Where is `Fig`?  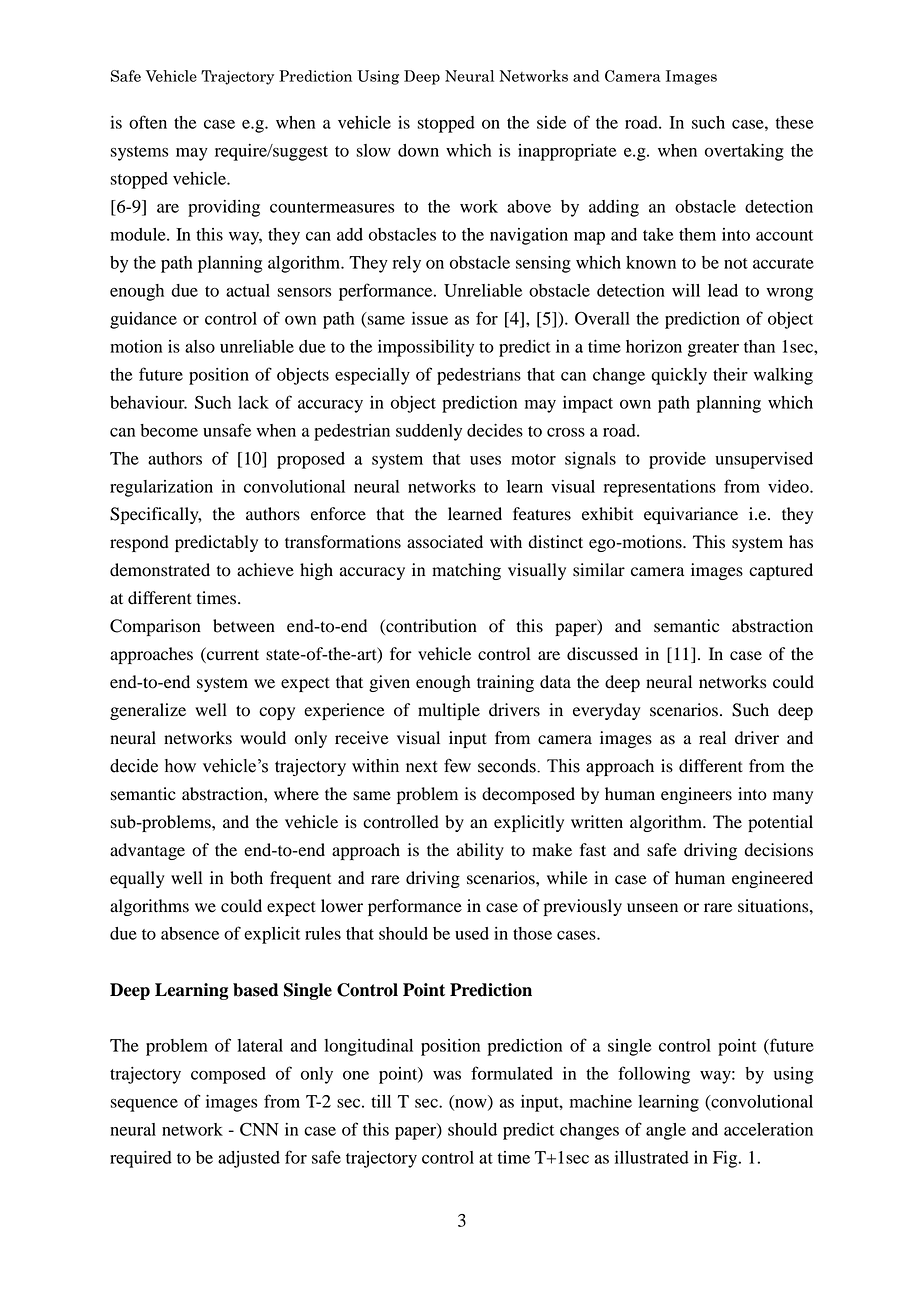 Fig is located at coordinates (726, 1159).
